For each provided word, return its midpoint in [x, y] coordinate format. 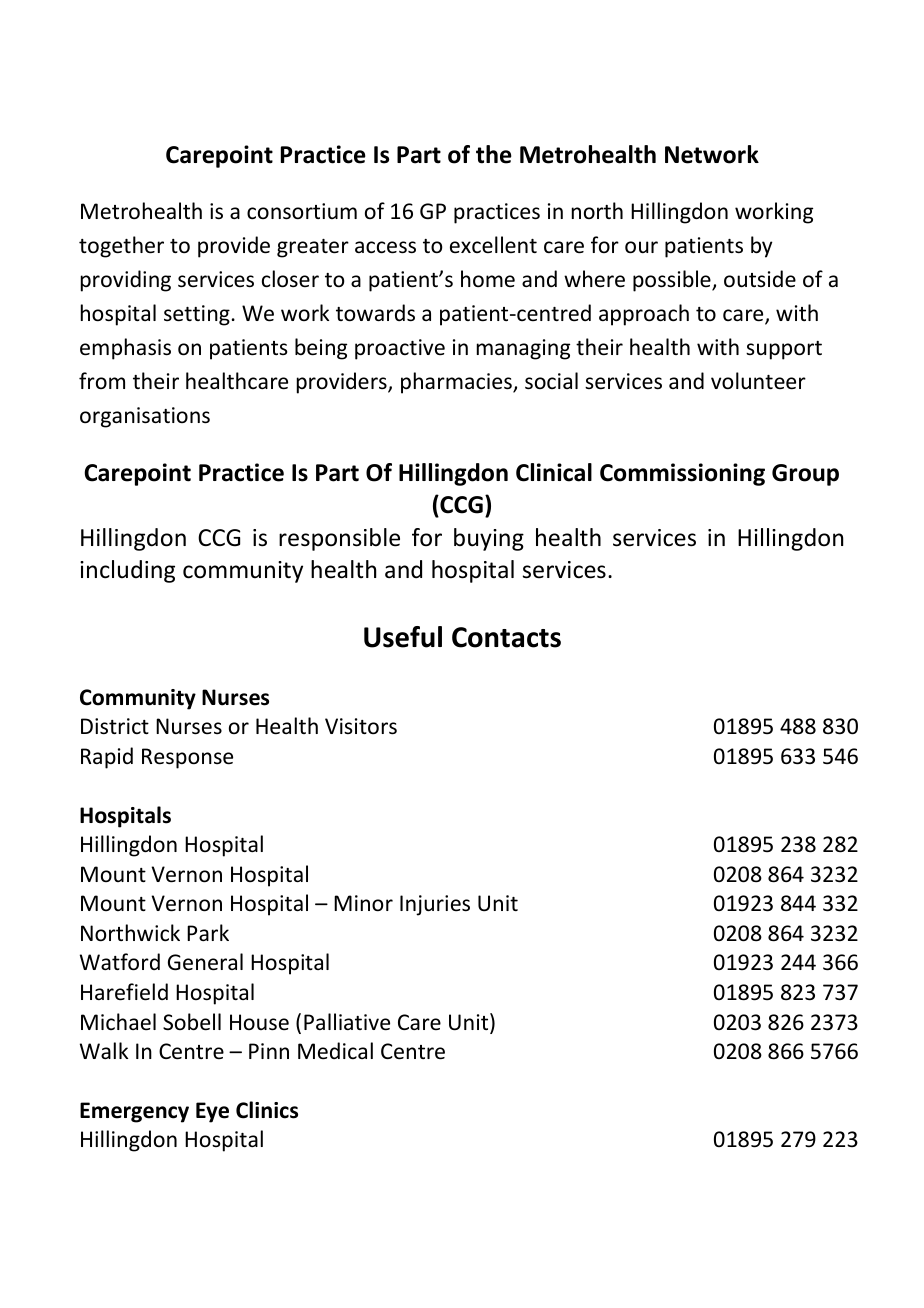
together [121, 247]
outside [760, 279]
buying [489, 539]
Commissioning [682, 474]
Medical [335, 1051]
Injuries [435, 905]
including [127, 571]
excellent [493, 245]
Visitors [361, 726]
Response [187, 758]
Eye [212, 1112]
